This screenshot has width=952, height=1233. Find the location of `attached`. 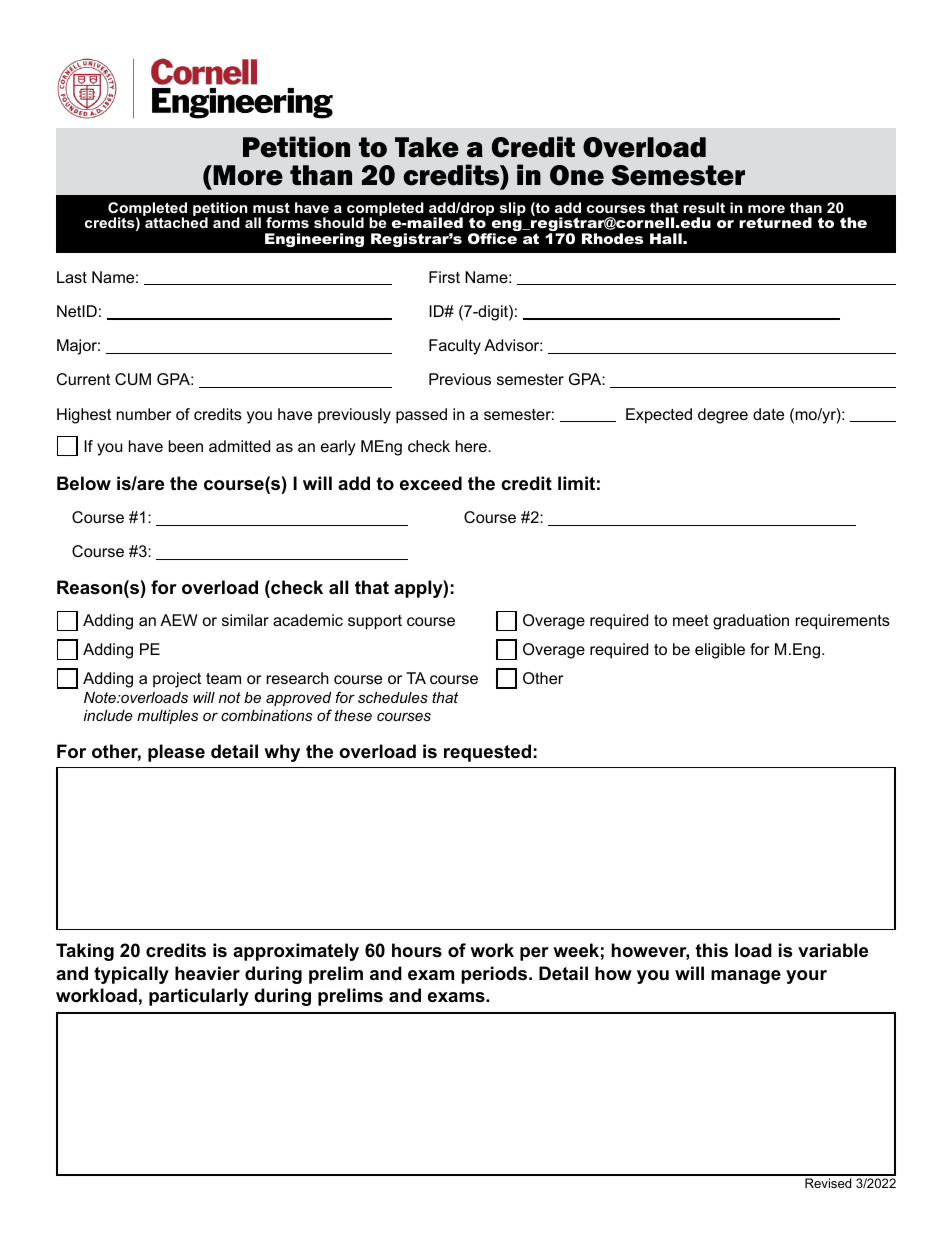

attached is located at coordinates (176, 222).
